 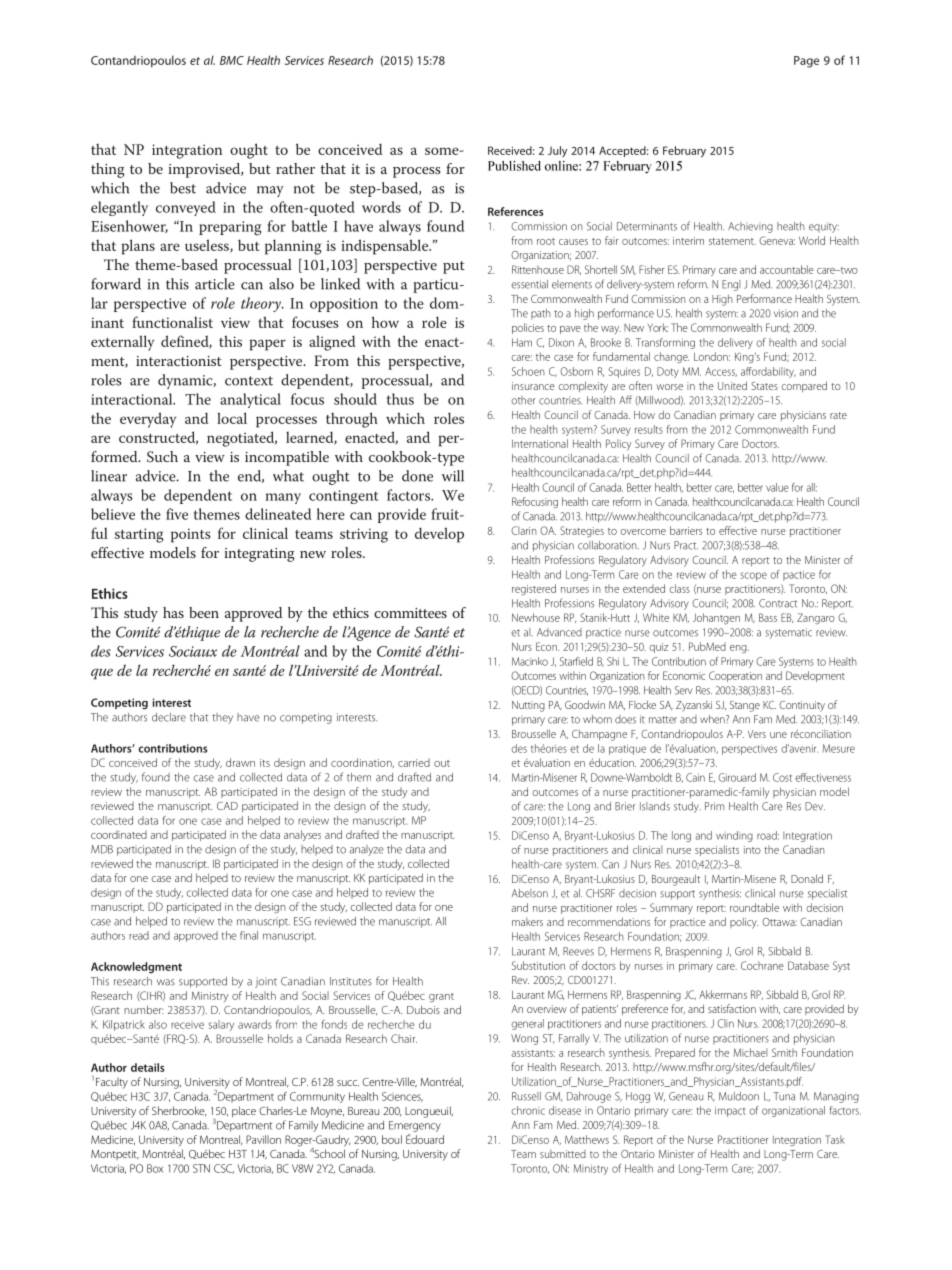 What do you see at coordinates (232, 60) in the screenshot?
I see `BMC` at bounding box center [232, 60].
